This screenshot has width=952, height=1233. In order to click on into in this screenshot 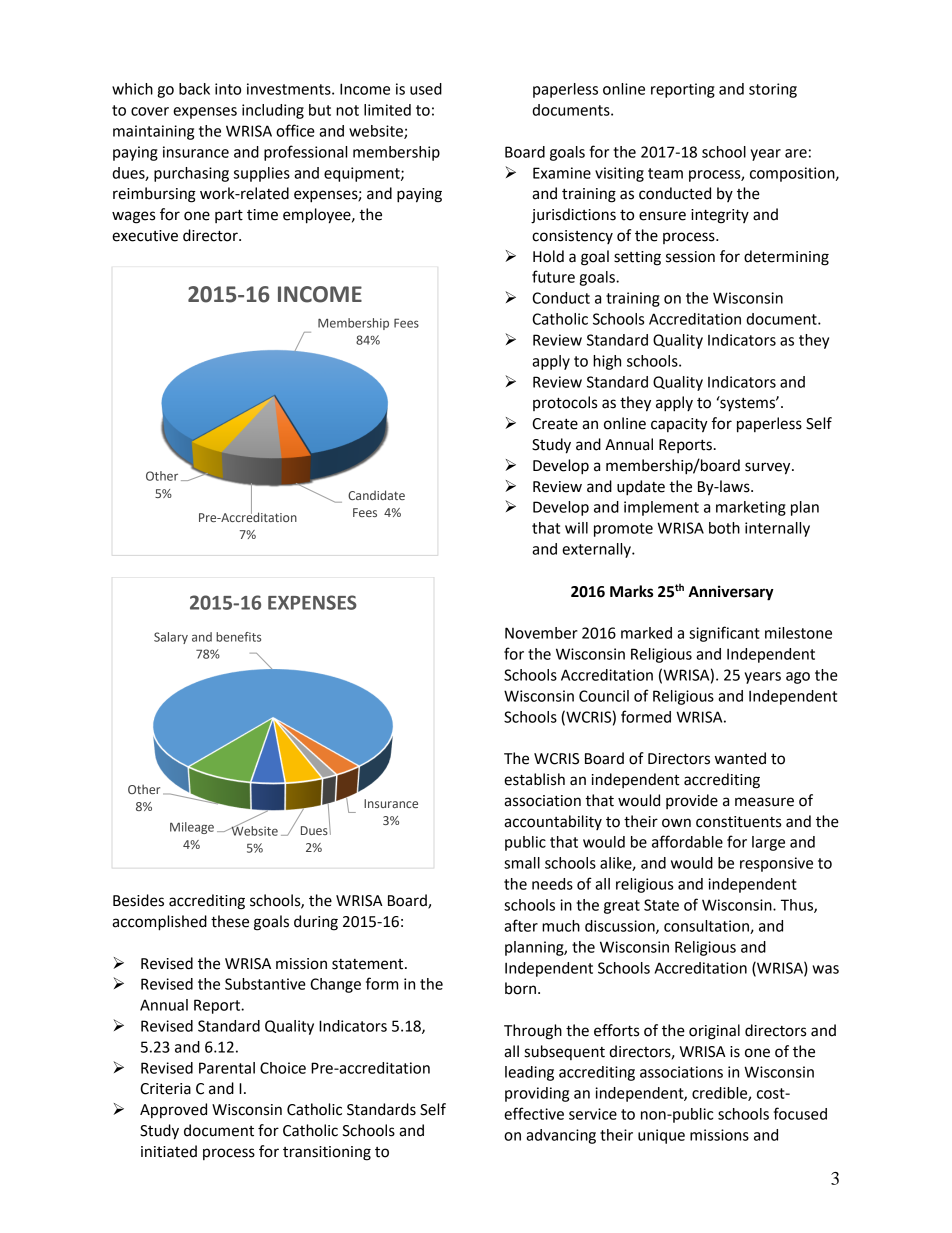, I will do `click(228, 89)`.
